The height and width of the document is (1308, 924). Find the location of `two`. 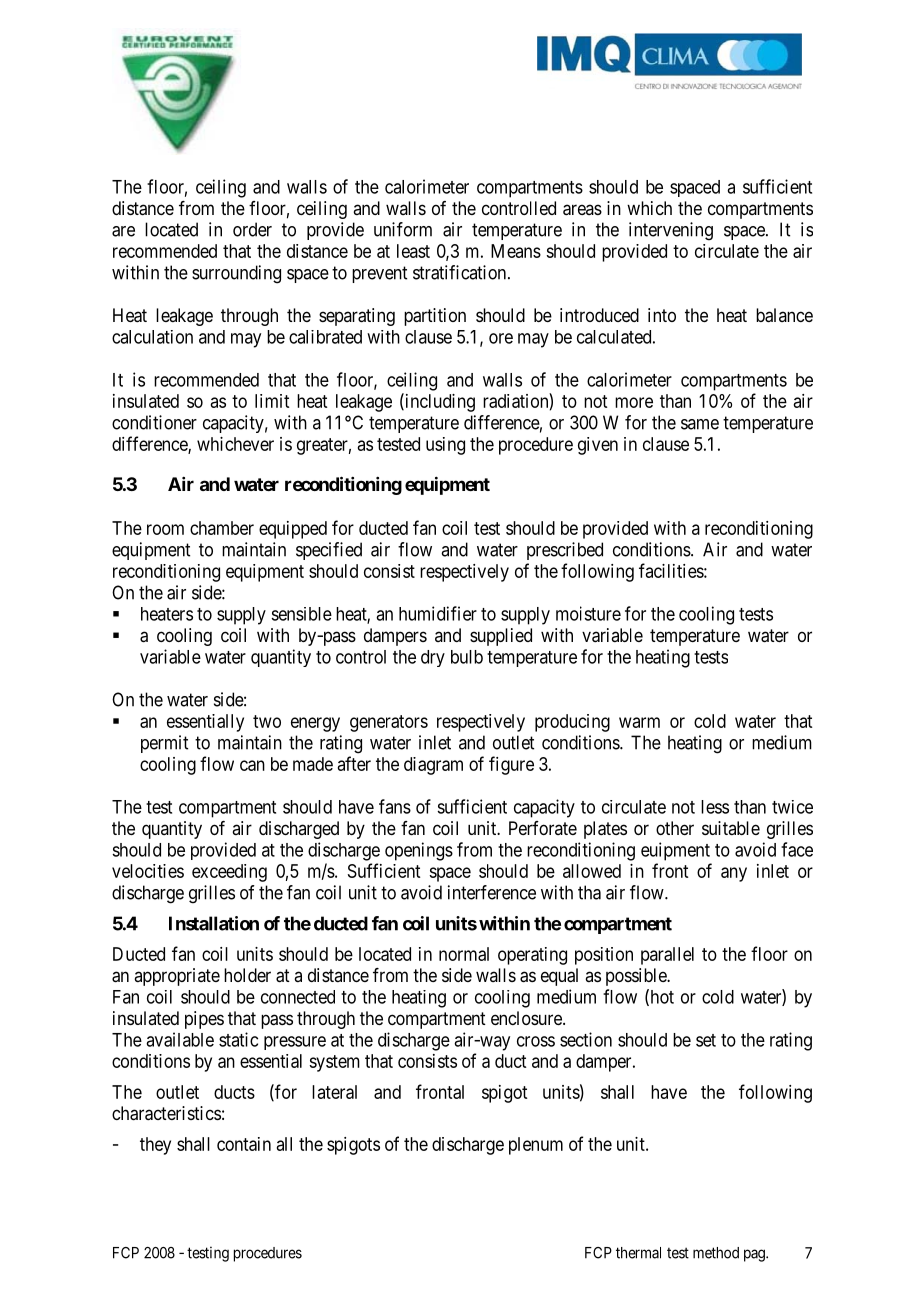

two is located at coordinates (267, 721).
